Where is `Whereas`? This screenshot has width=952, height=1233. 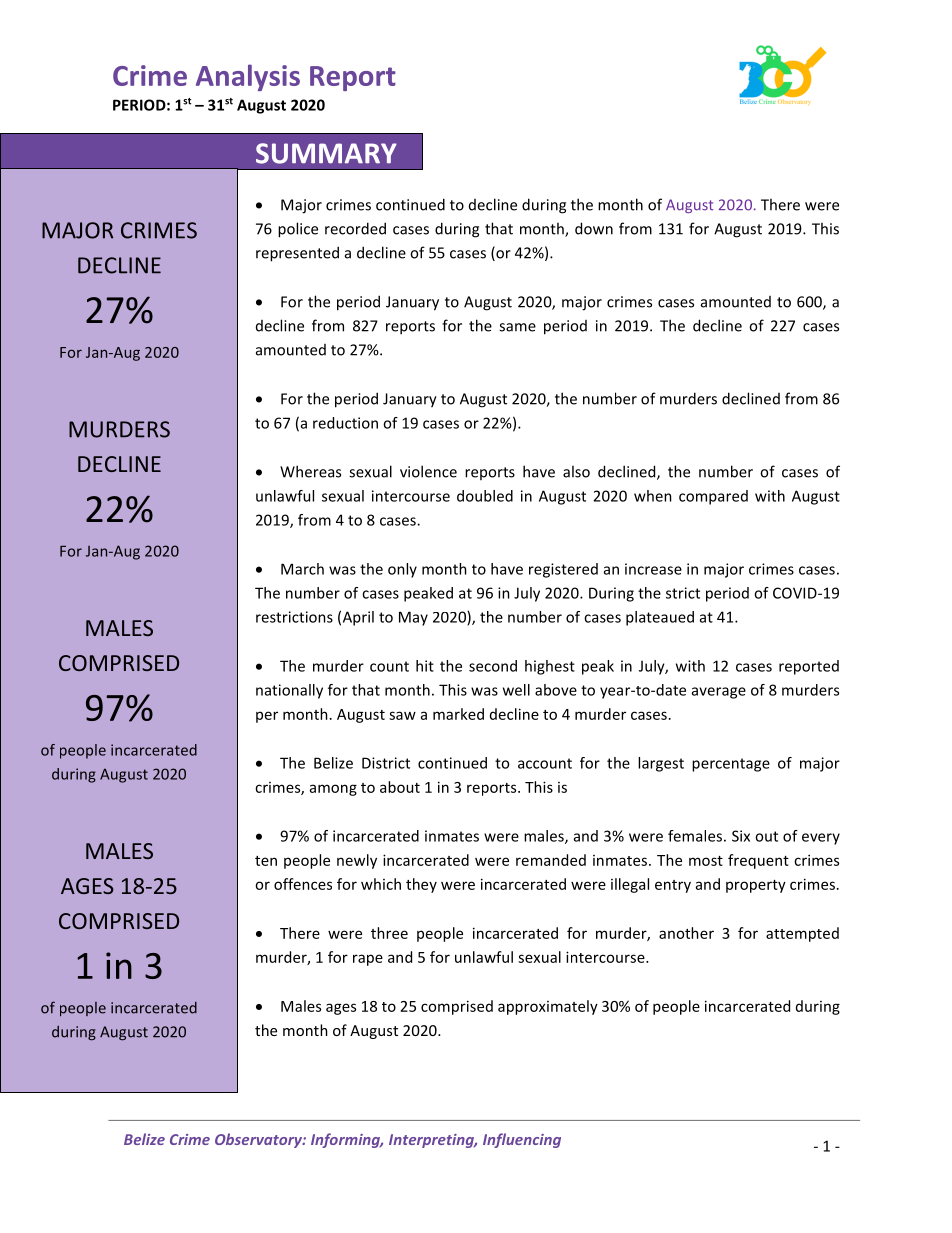 Whereas is located at coordinates (310, 471).
